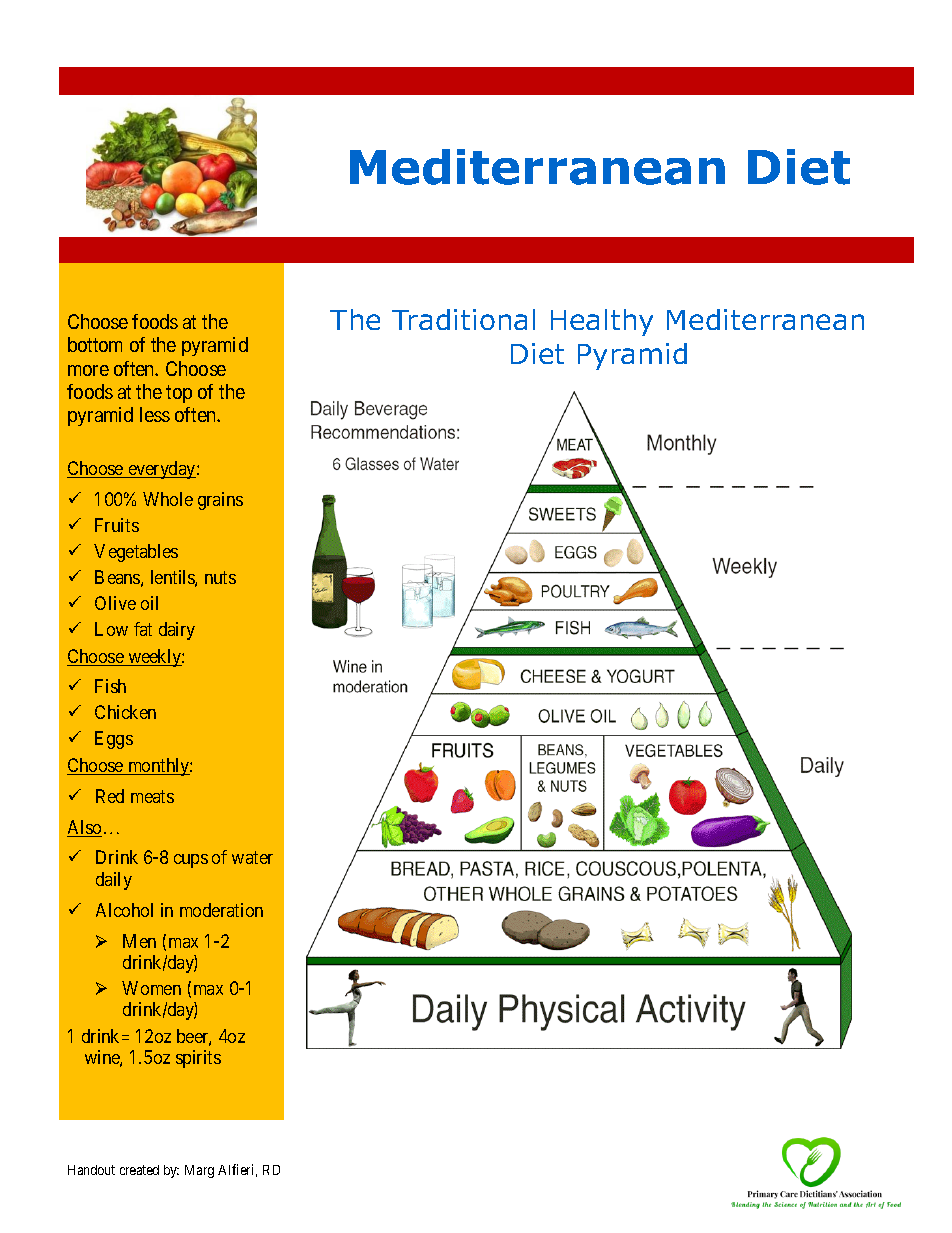 The width and height of the page is (952, 1233). What do you see at coordinates (220, 501) in the page?
I see `grains` at bounding box center [220, 501].
